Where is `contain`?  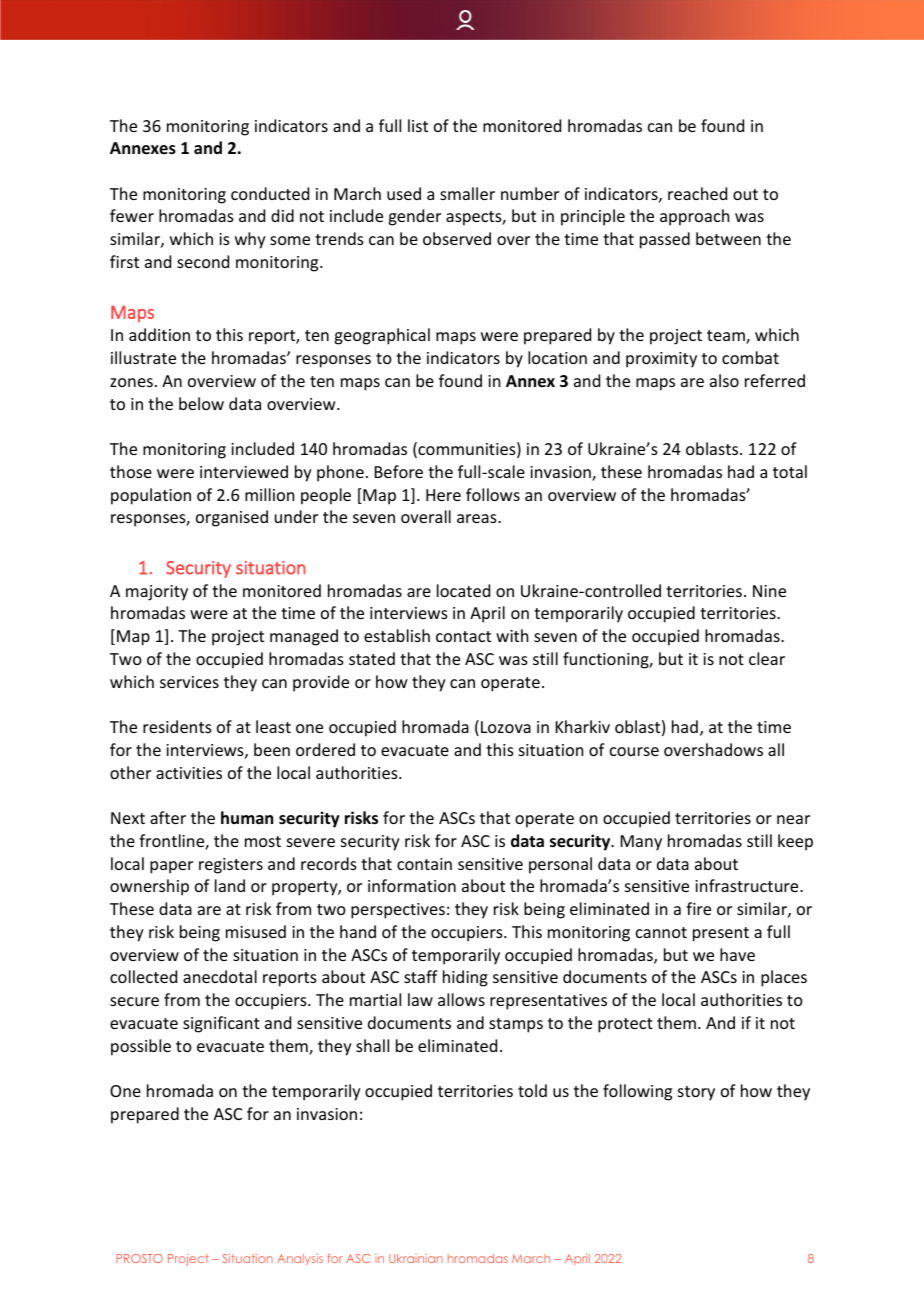 contain is located at coordinates (424, 864).
